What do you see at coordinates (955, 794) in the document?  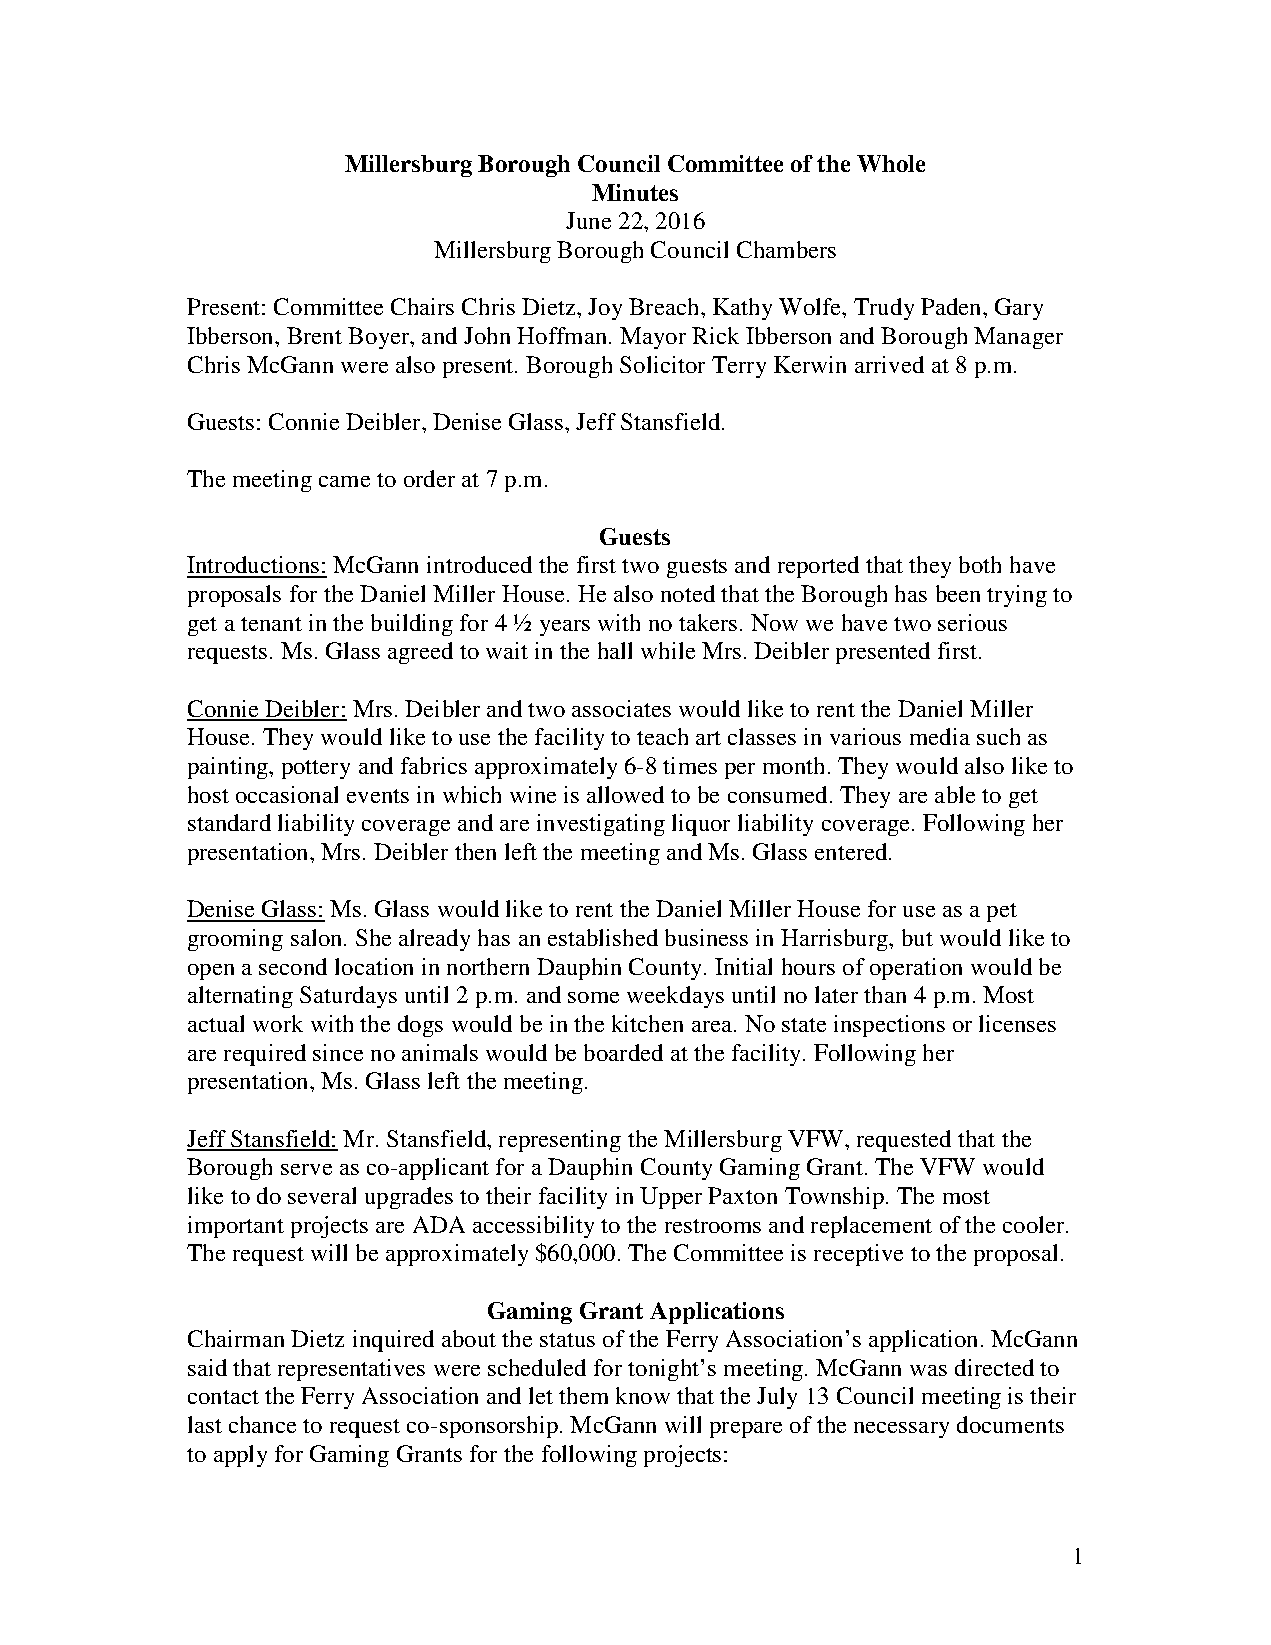 I see `able` at bounding box center [955, 794].
